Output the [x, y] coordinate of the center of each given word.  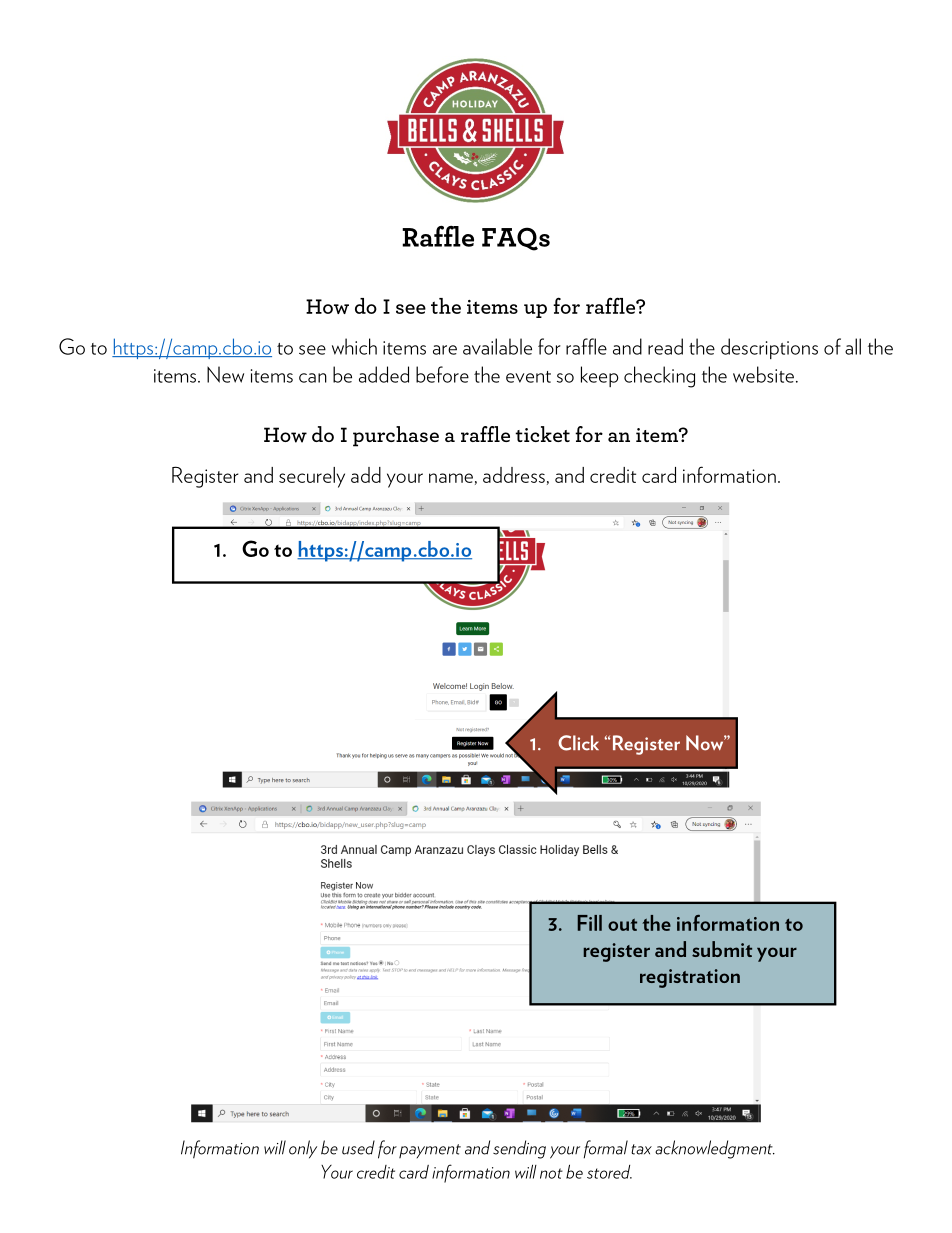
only [303, 1149]
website [763, 374]
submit [722, 949]
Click [578, 743]
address [514, 475]
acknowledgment [715, 1149]
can [313, 378]
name [451, 478]
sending [519, 1149]
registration [690, 978]
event [528, 377]
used [358, 1147]
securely [312, 477]
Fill [590, 923]
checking [659, 377]
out [622, 924]
